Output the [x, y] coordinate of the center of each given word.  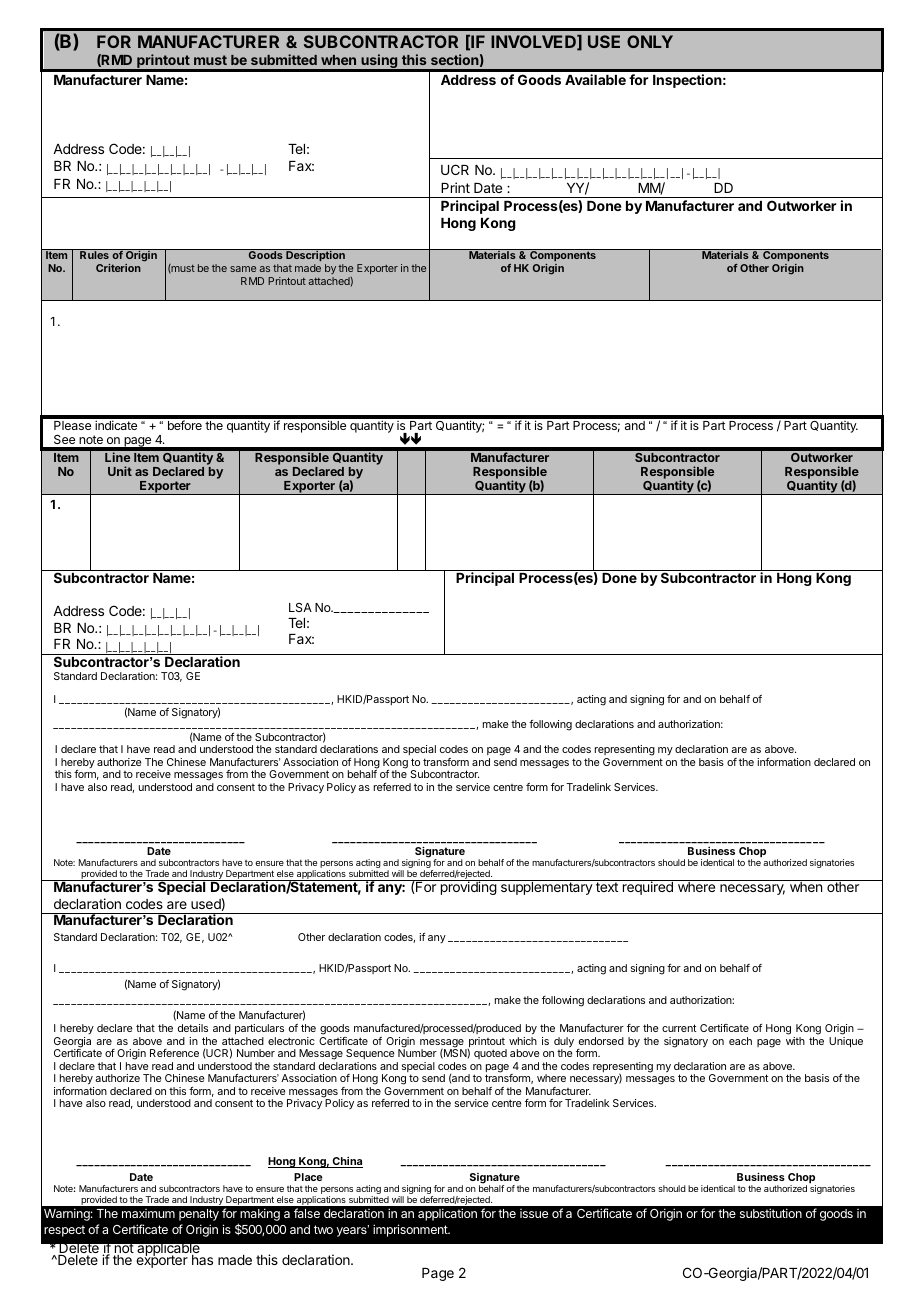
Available [595, 79]
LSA [300, 607]
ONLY [650, 41]
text [607, 887]
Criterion [118, 268]
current [679, 1028]
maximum [148, 1213]
